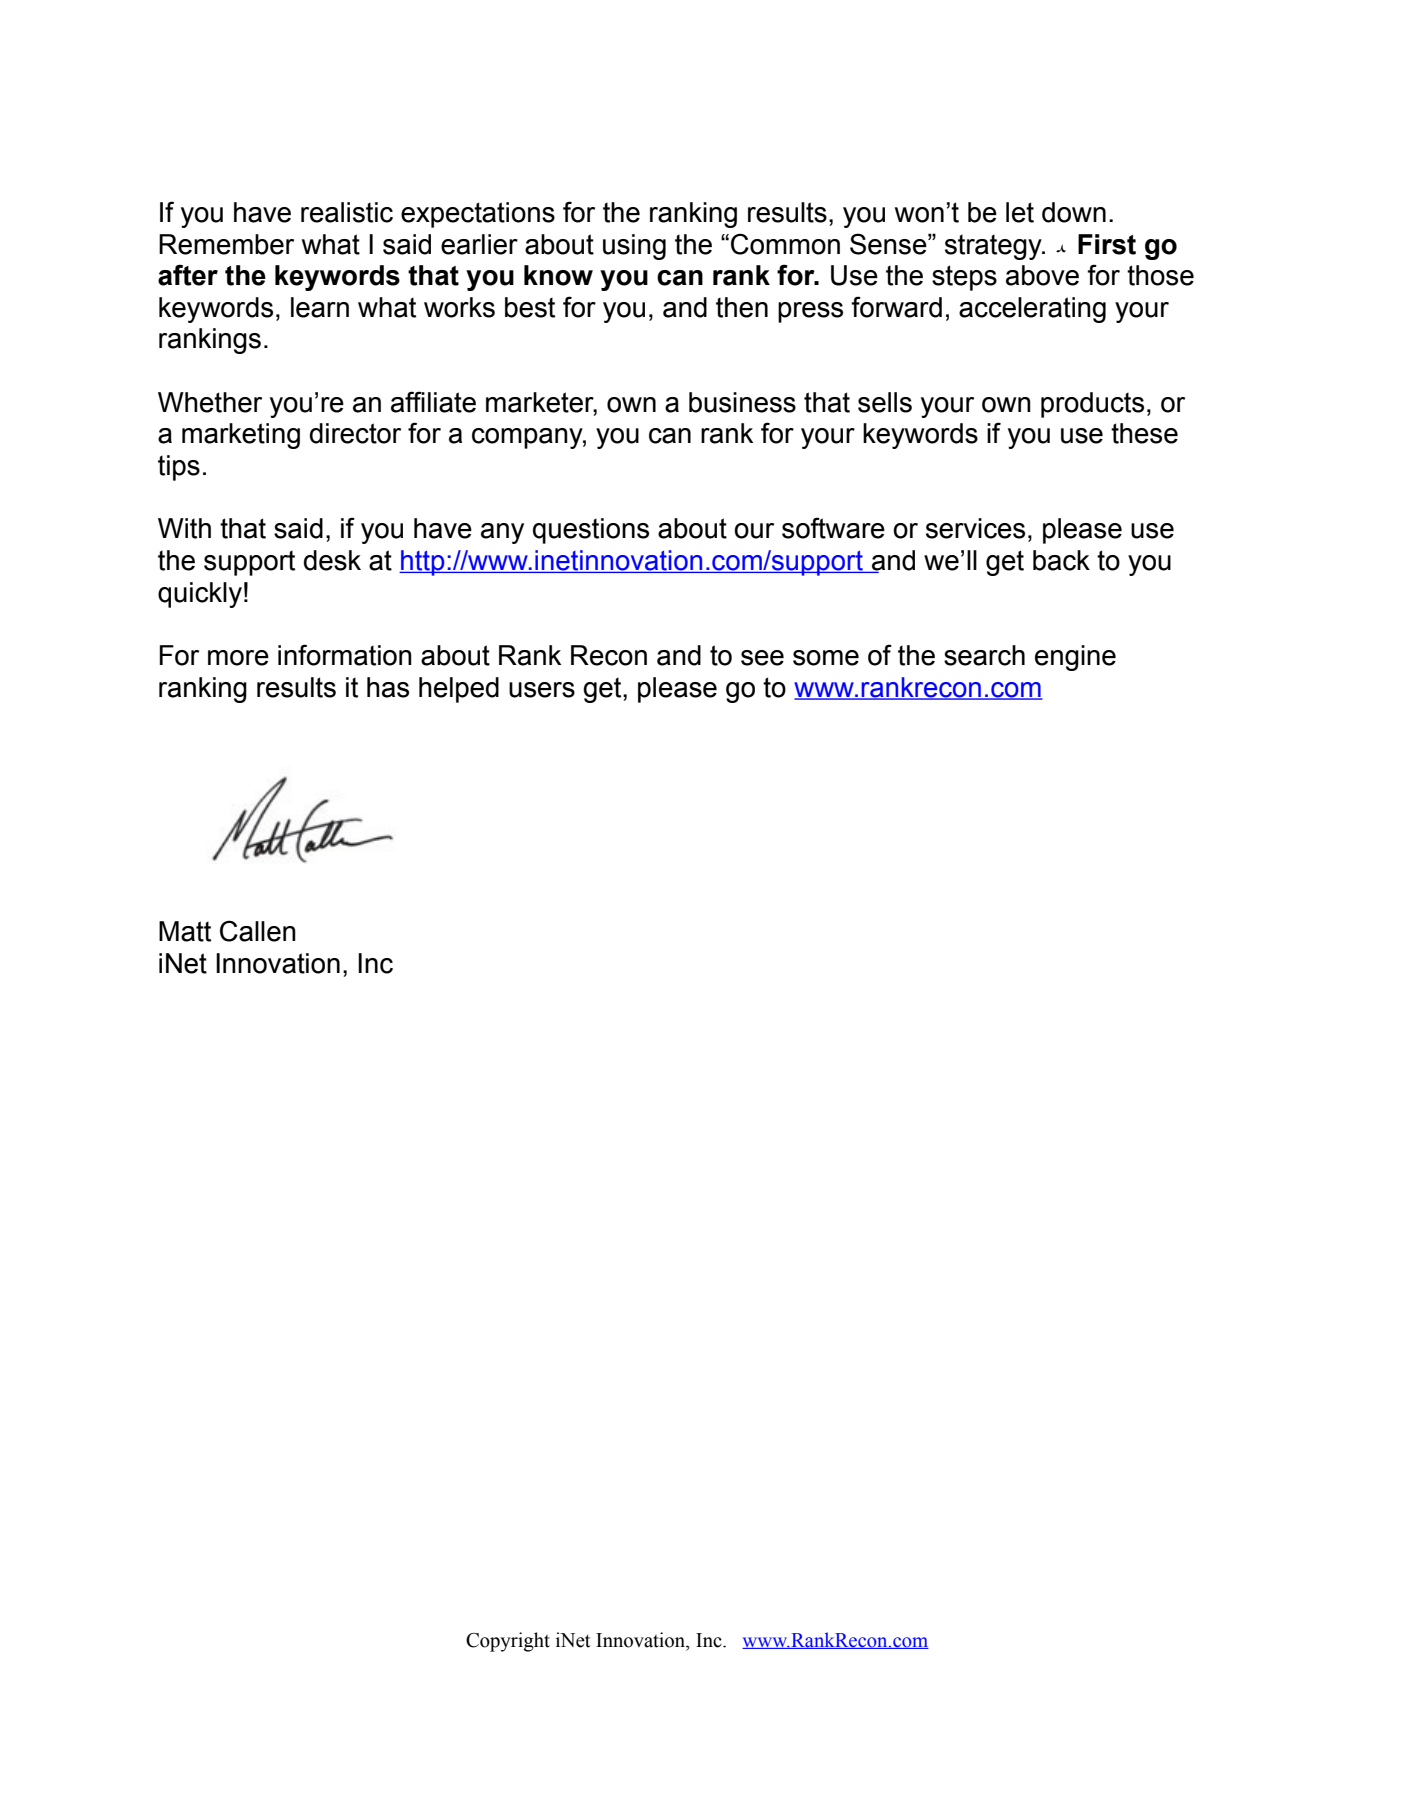 This screenshot has width=1404, height=1817. What do you see at coordinates (1042, 275) in the screenshot?
I see `above` at bounding box center [1042, 275].
